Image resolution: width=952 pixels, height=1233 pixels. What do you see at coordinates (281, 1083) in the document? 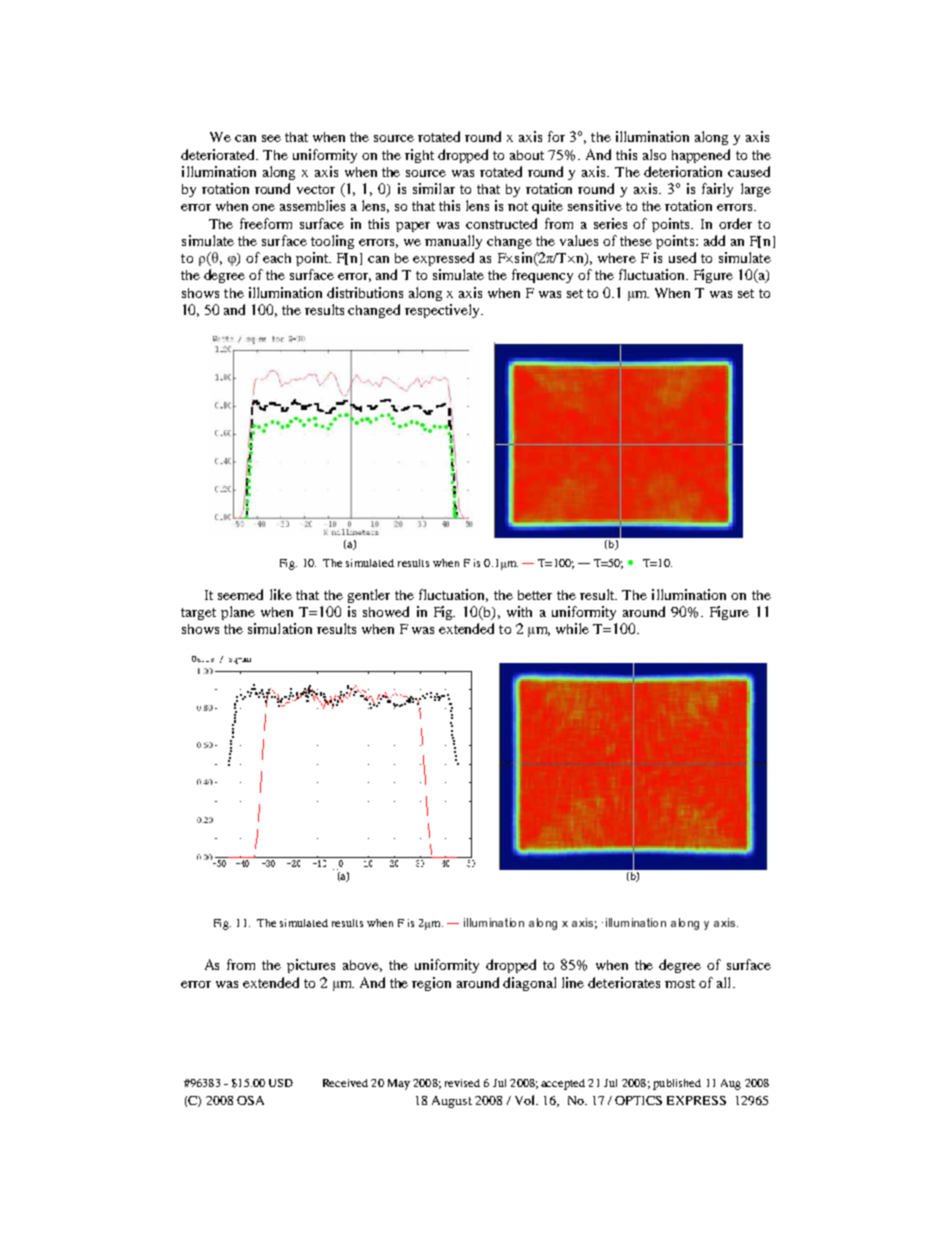
I see `USD` at bounding box center [281, 1083].
